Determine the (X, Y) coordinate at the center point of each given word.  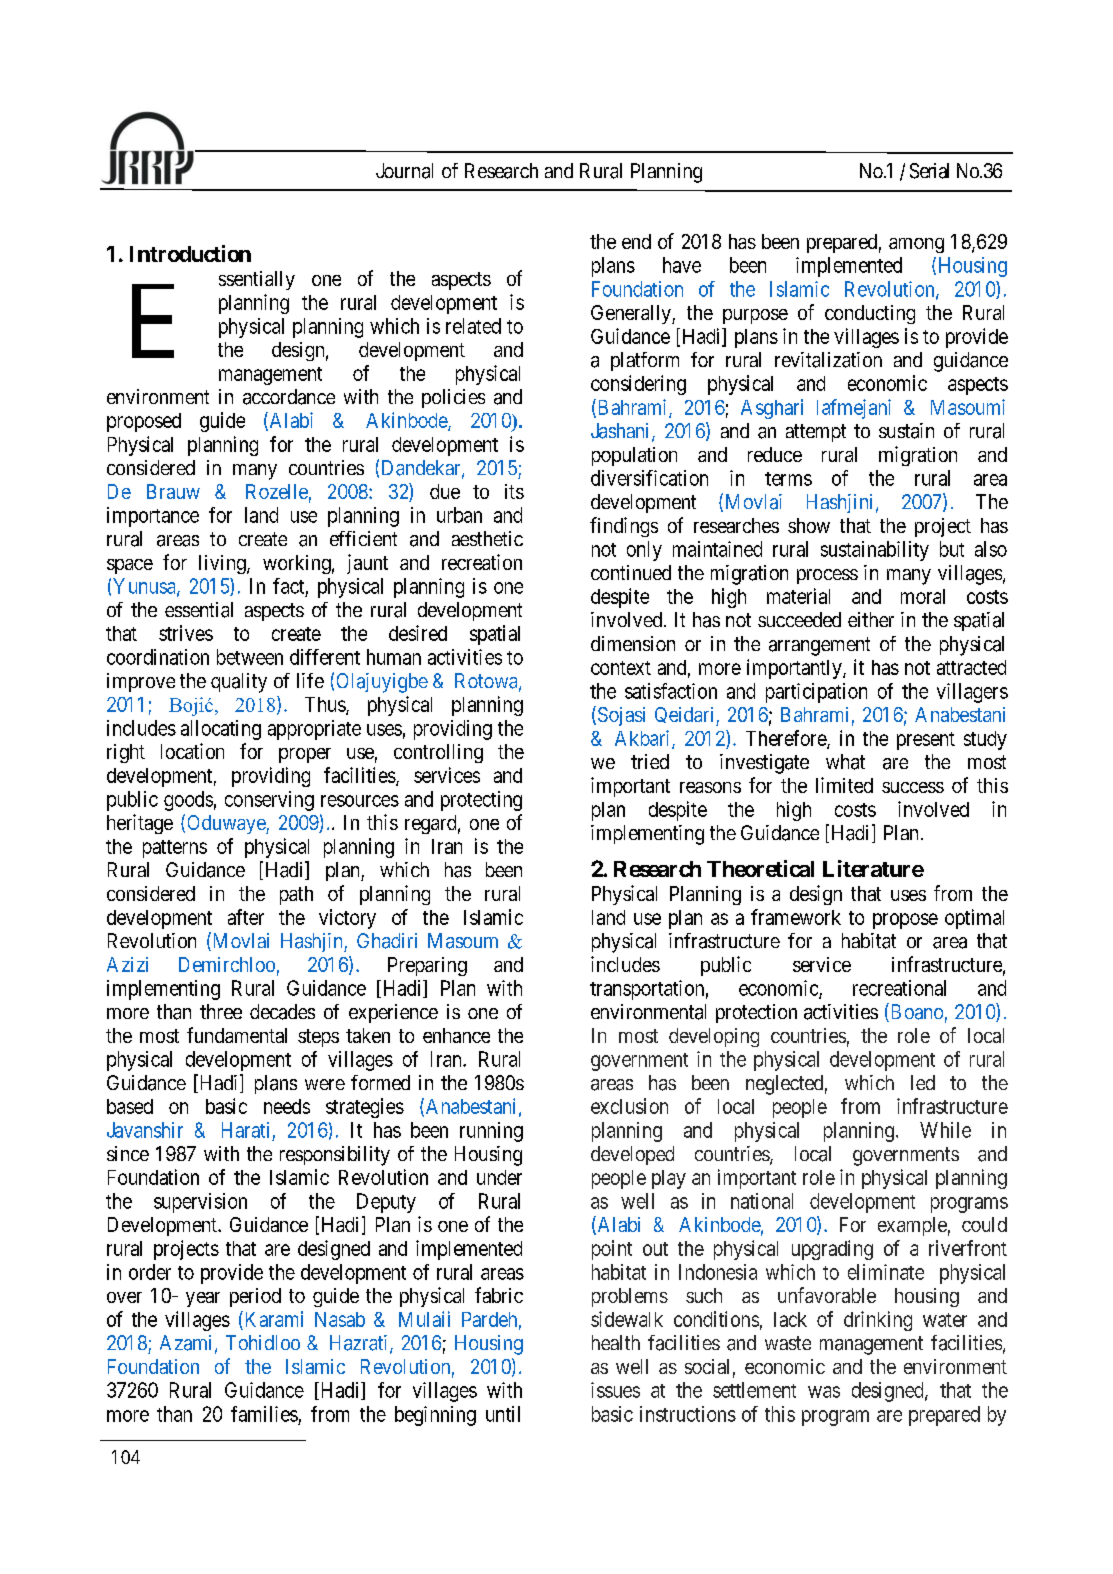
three (221, 1011)
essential (199, 610)
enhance (456, 1035)
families (264, 1414)
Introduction (190, 253)
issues (615, 1390)
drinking (878, 1321)
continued (631, 572)
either (871, 619)
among (916, 245)
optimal (974, 919)
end (636, 241)
